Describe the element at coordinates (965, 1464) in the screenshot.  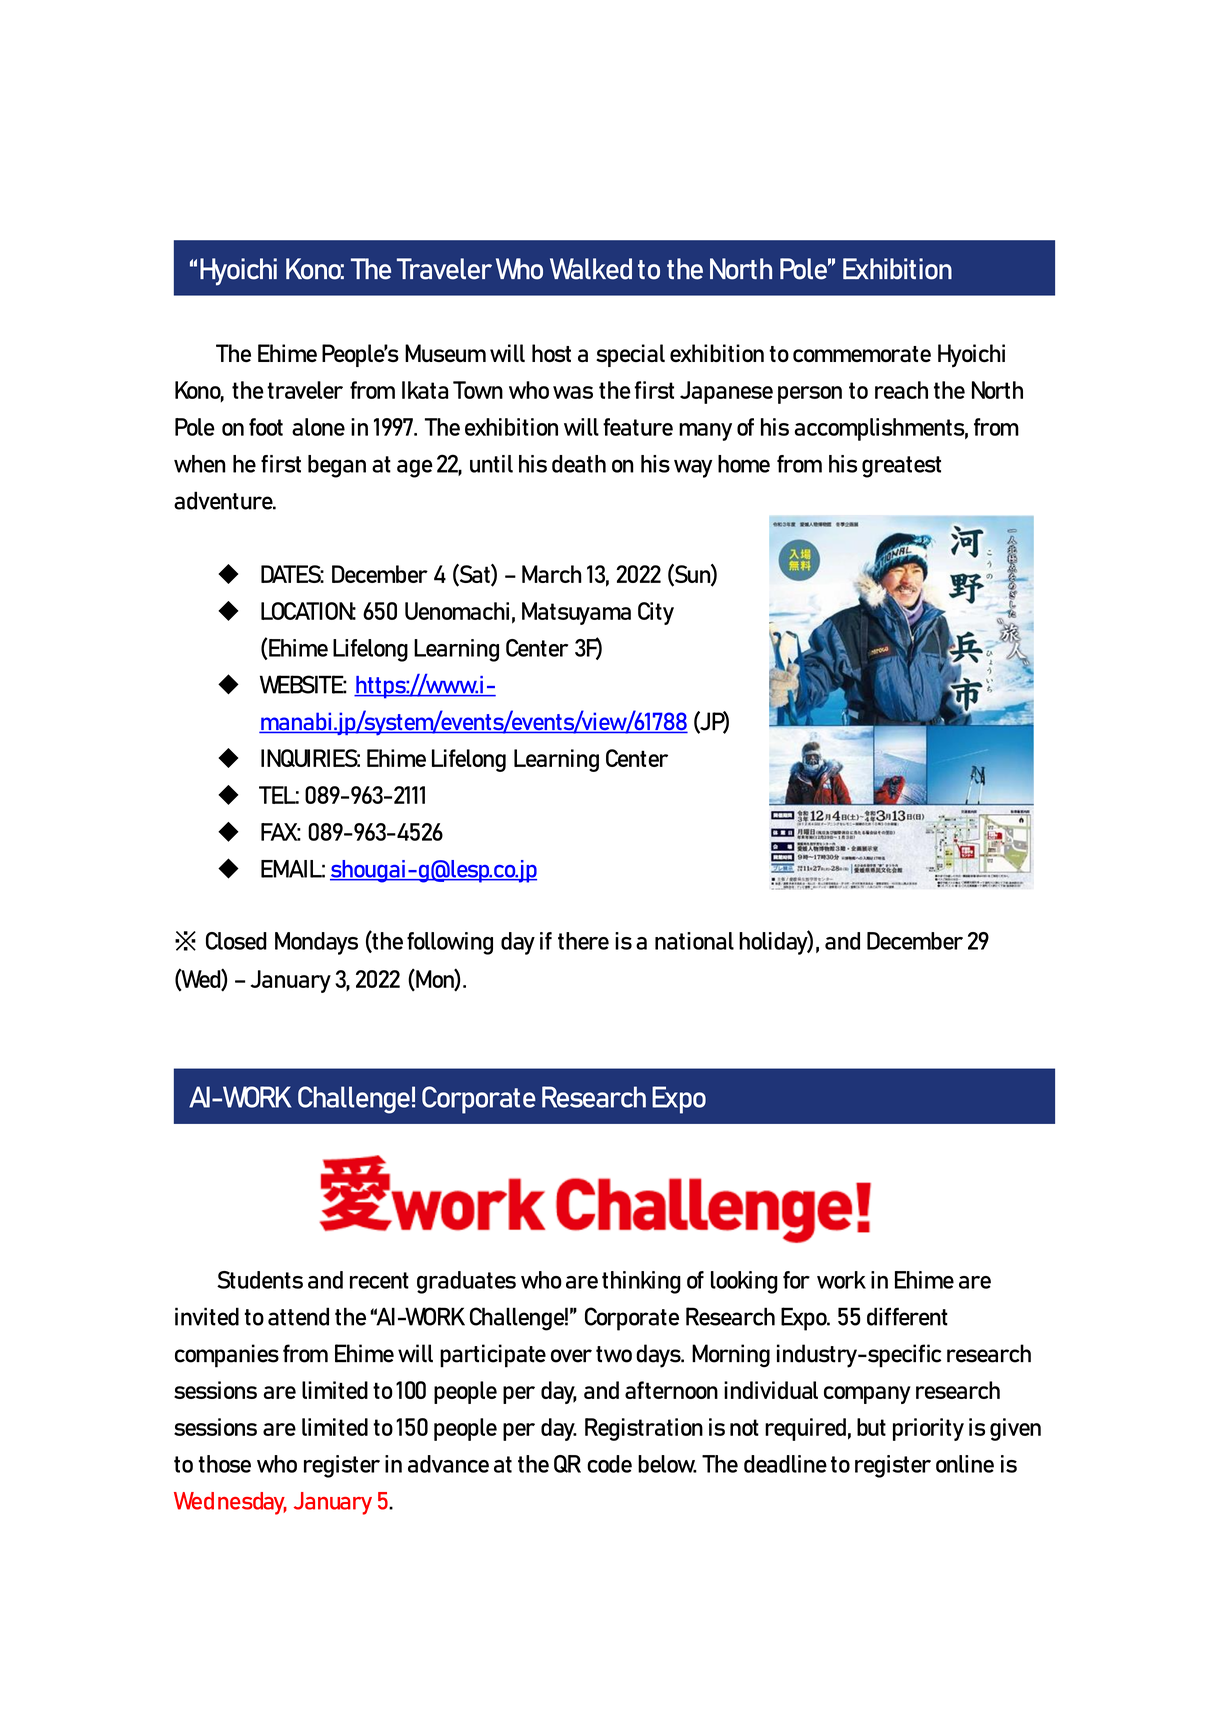
I see `online` at that location.
